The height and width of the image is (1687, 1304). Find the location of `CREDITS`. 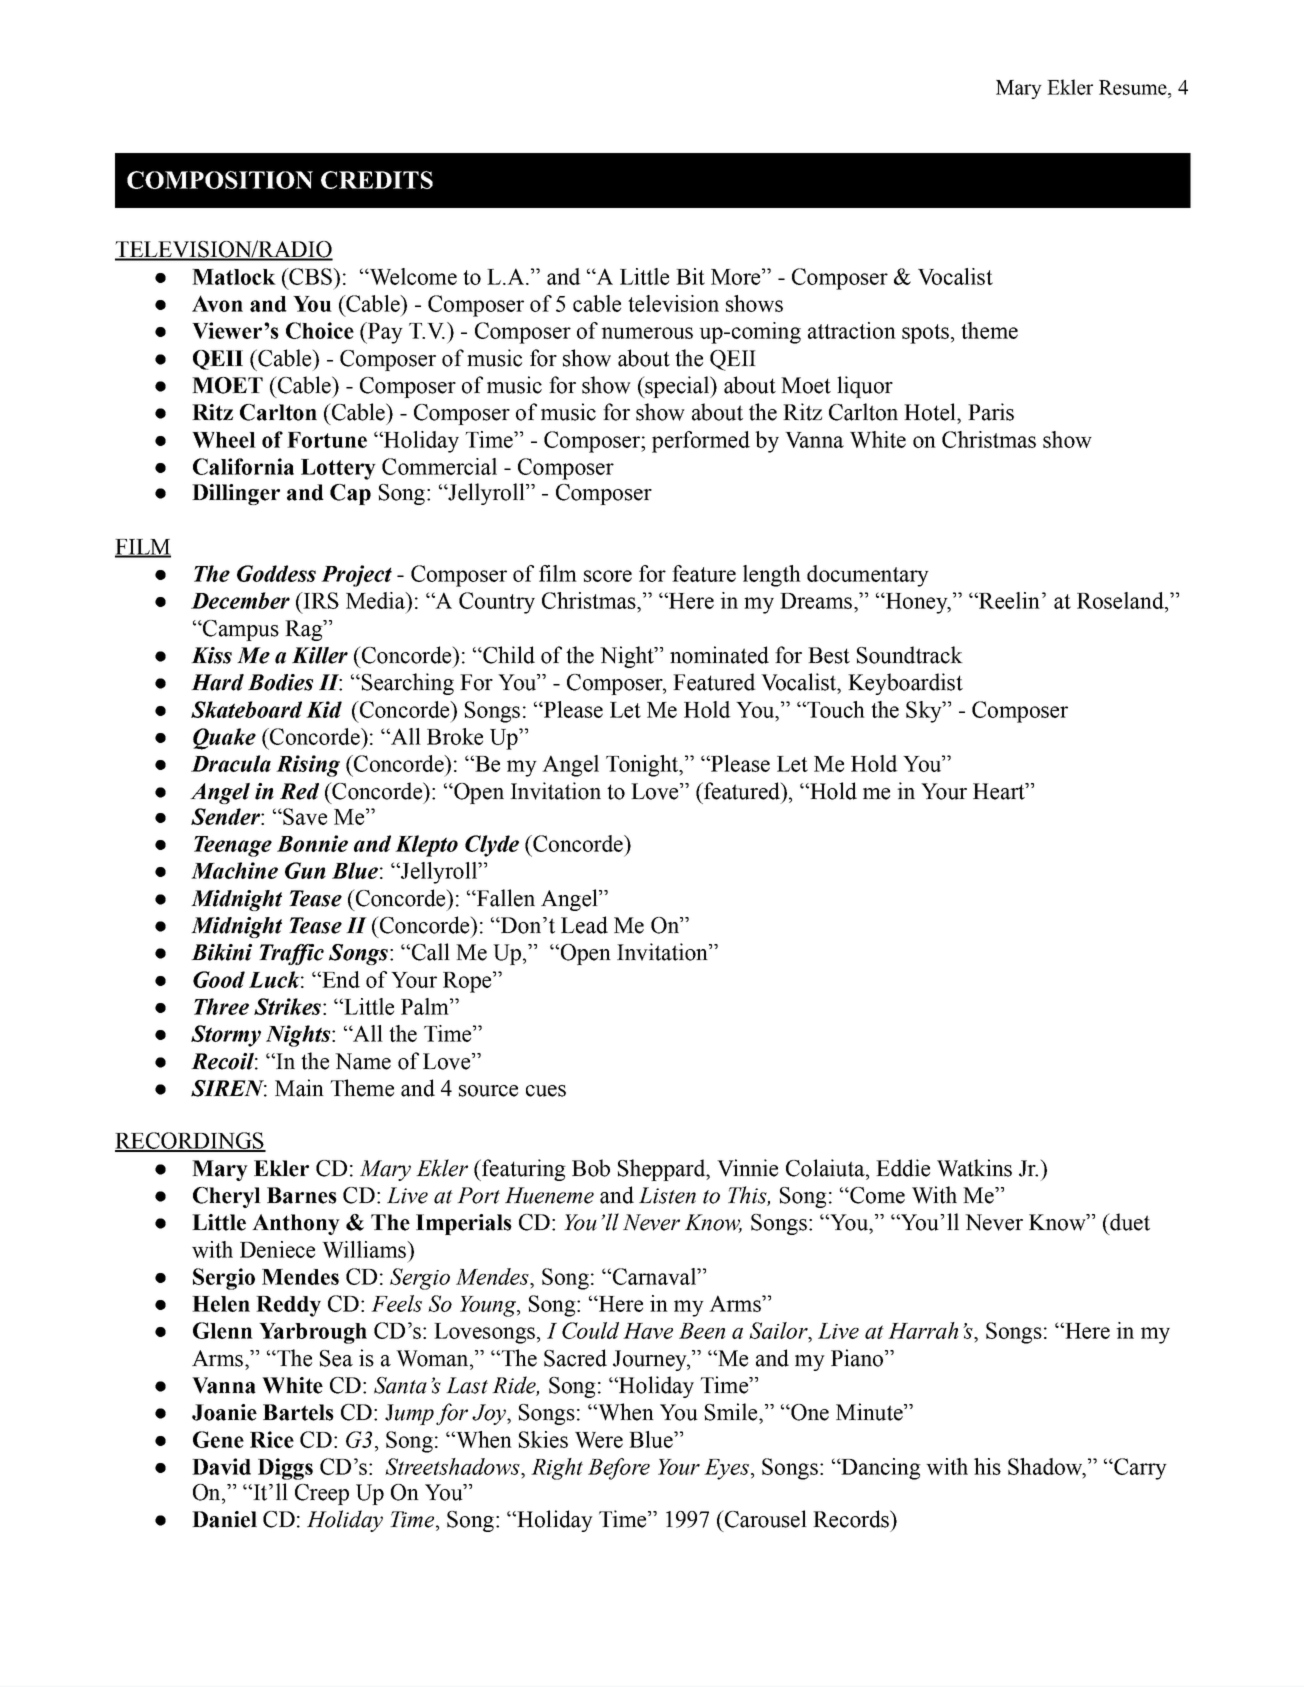

CREDITS is located at coordinates (377, 180).
